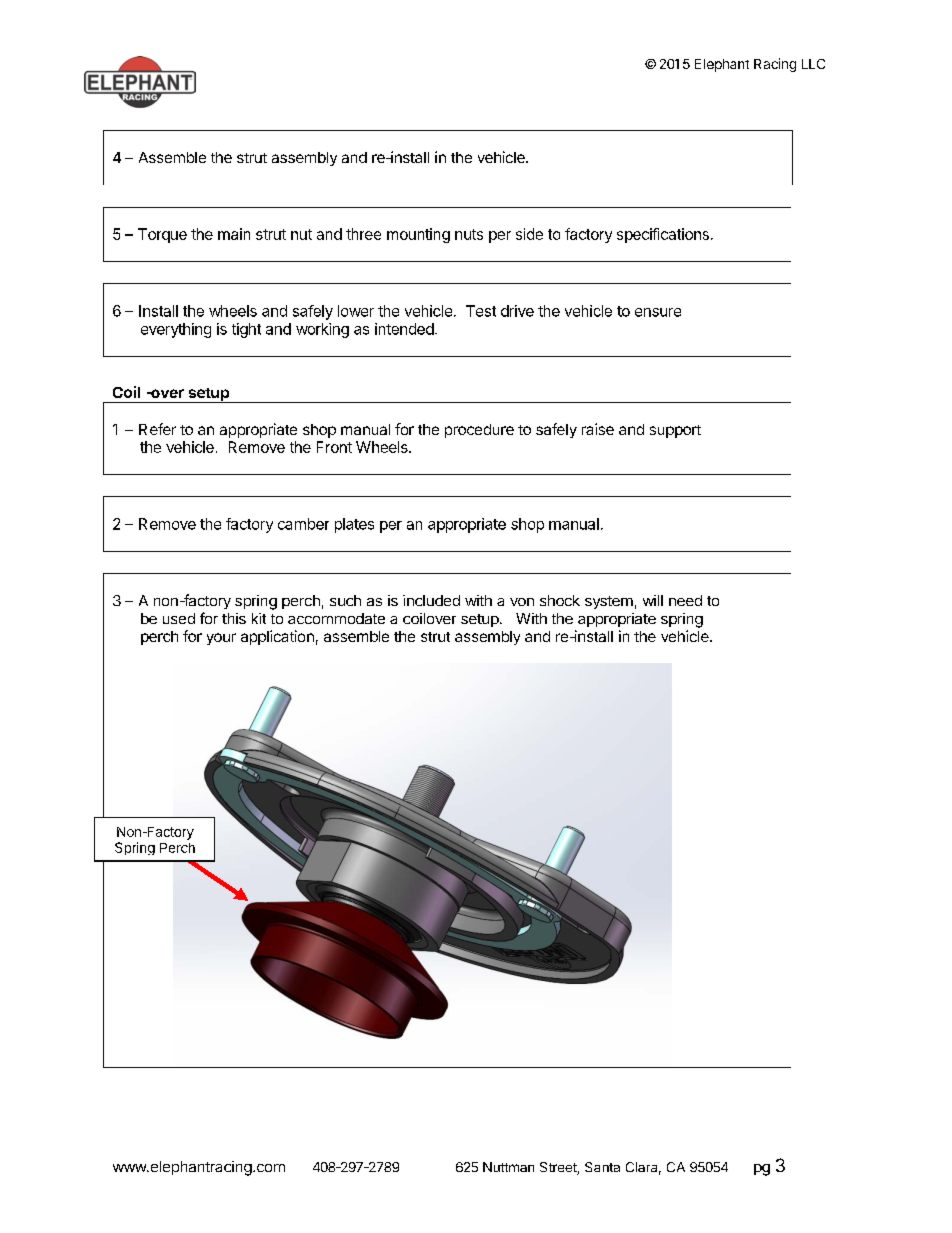 The height and width of the document is (1233, 952). I want to click on Santa, so click(602, 1167).
